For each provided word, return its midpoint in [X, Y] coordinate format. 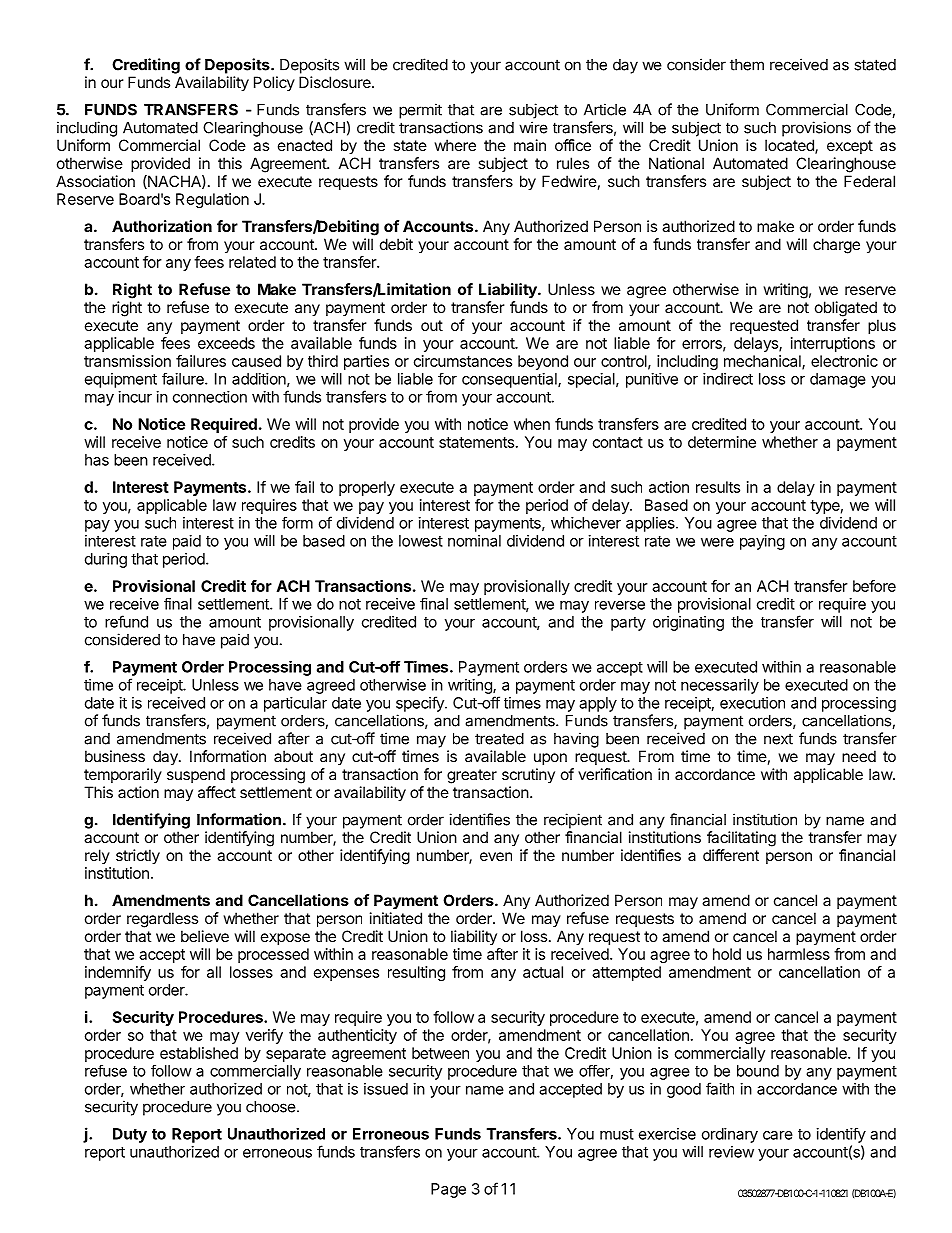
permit [420, 111]
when [532, 424]
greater [472, 776]
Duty [130, 1135]
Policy [274, 83]
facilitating [741, 839]
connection [210, 397]
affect [217, 792]
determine [722, 442]
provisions [816, 129]
